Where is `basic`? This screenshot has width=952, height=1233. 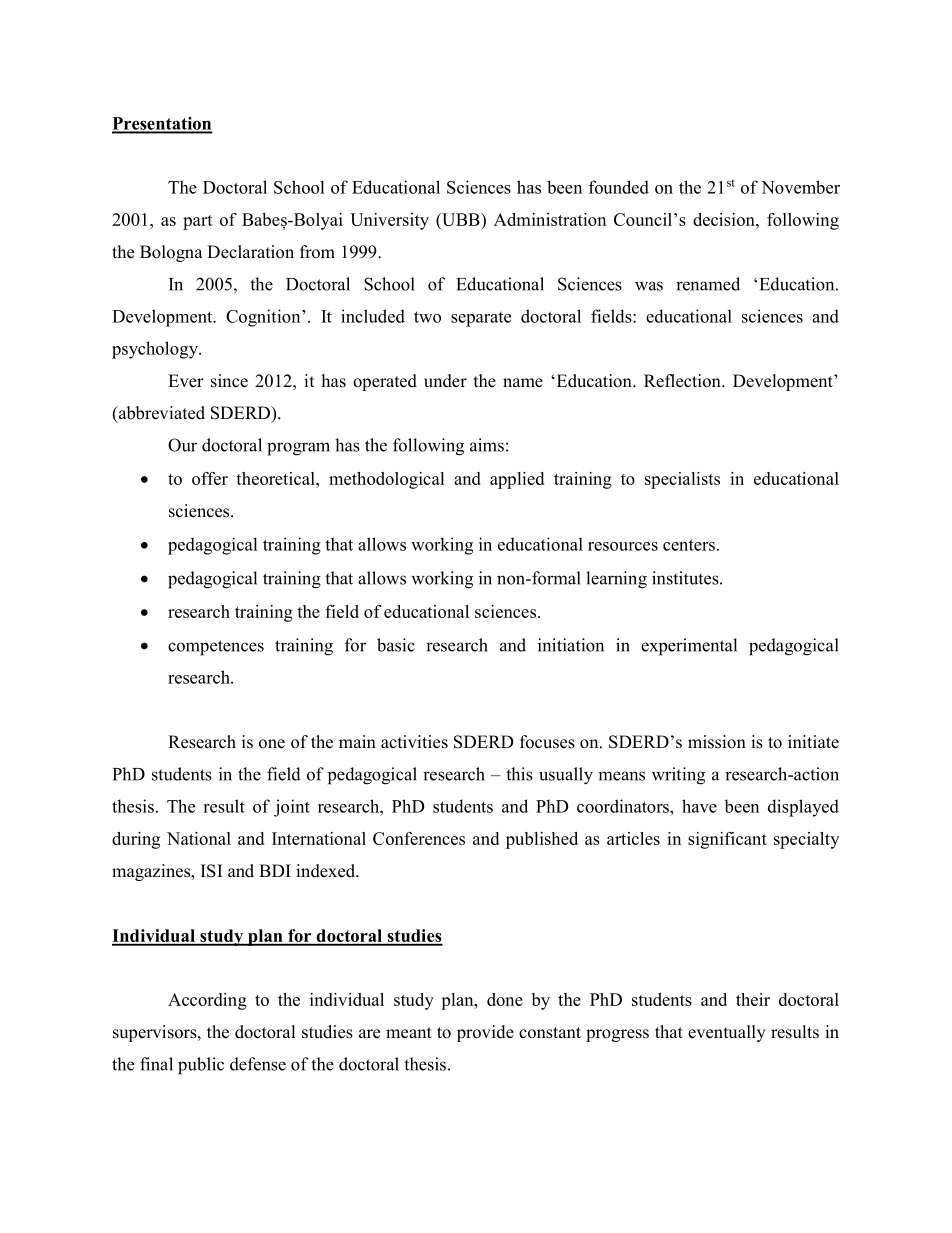 basic is located at coordinates (396, 645).
